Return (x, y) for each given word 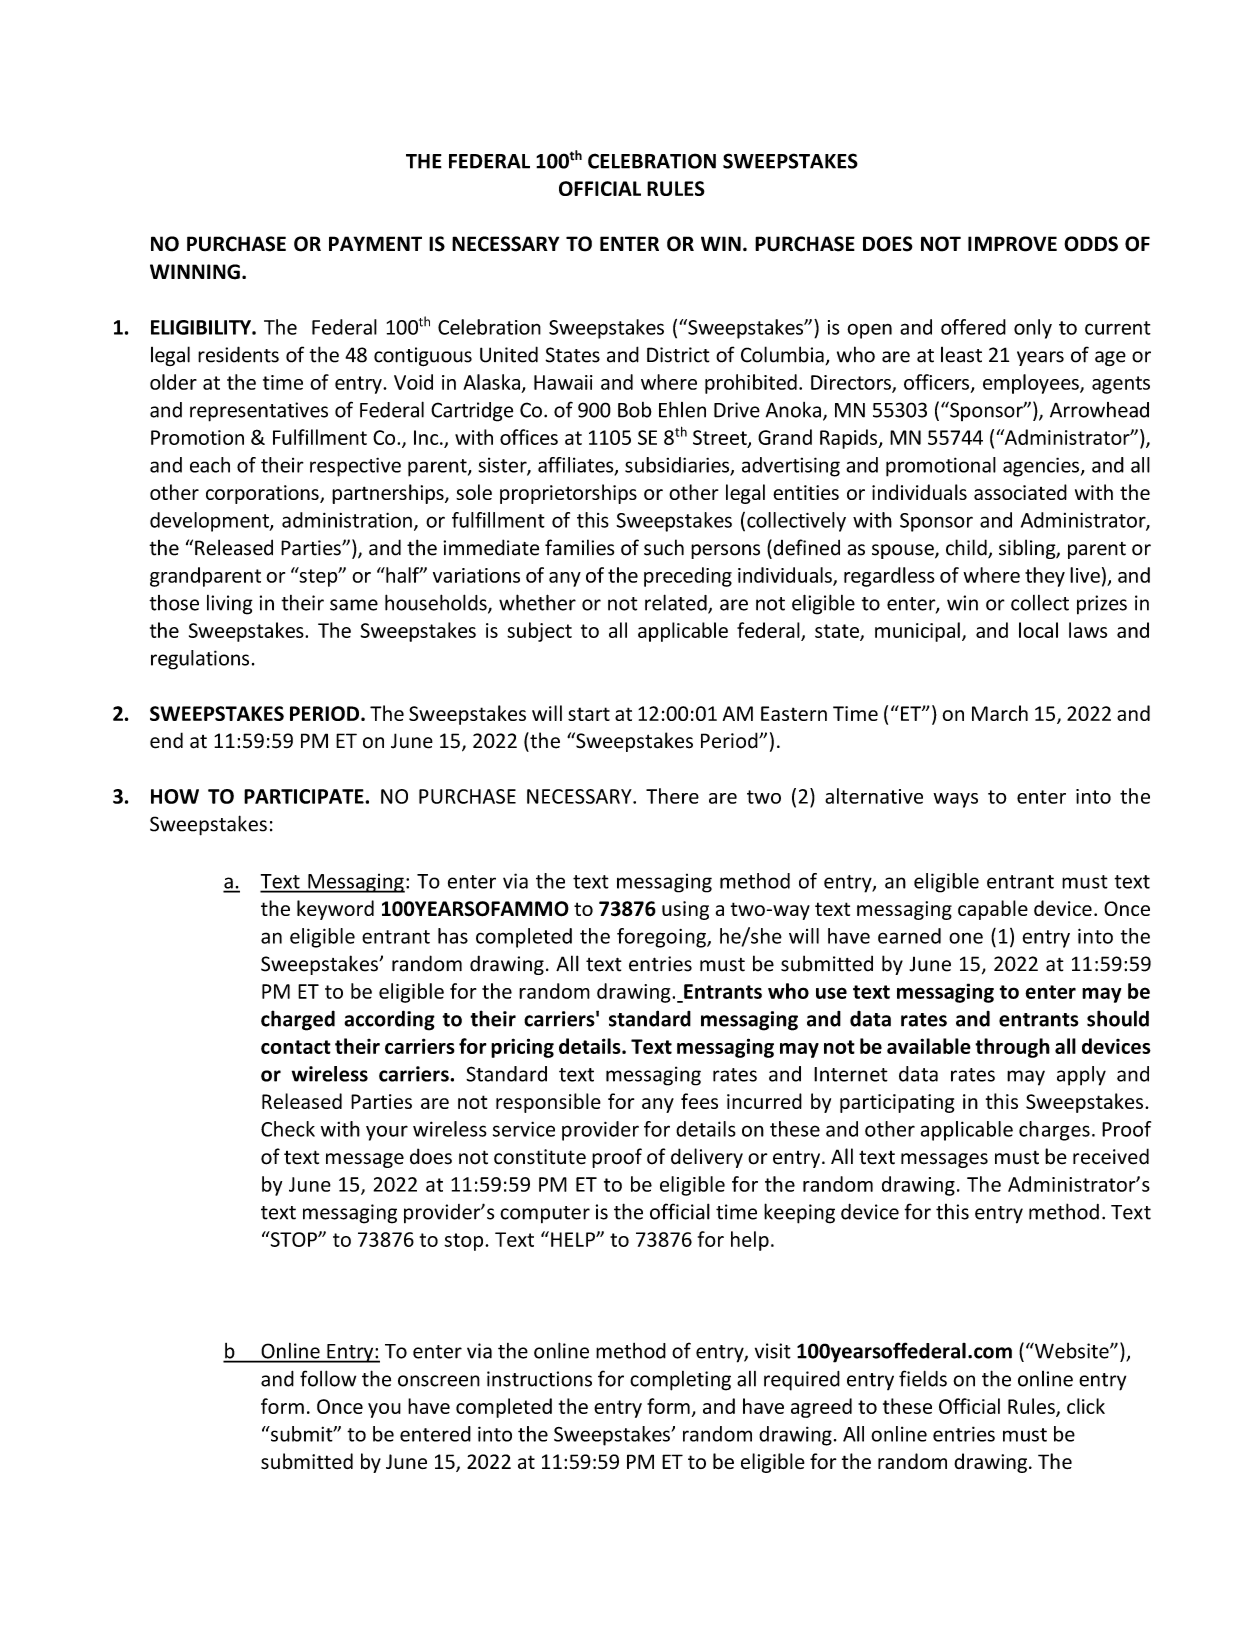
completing (680, 1381)
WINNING (195, 272)
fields (923, 1378)
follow (328, 1378)
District (678, 355)
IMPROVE (1012, 244)
